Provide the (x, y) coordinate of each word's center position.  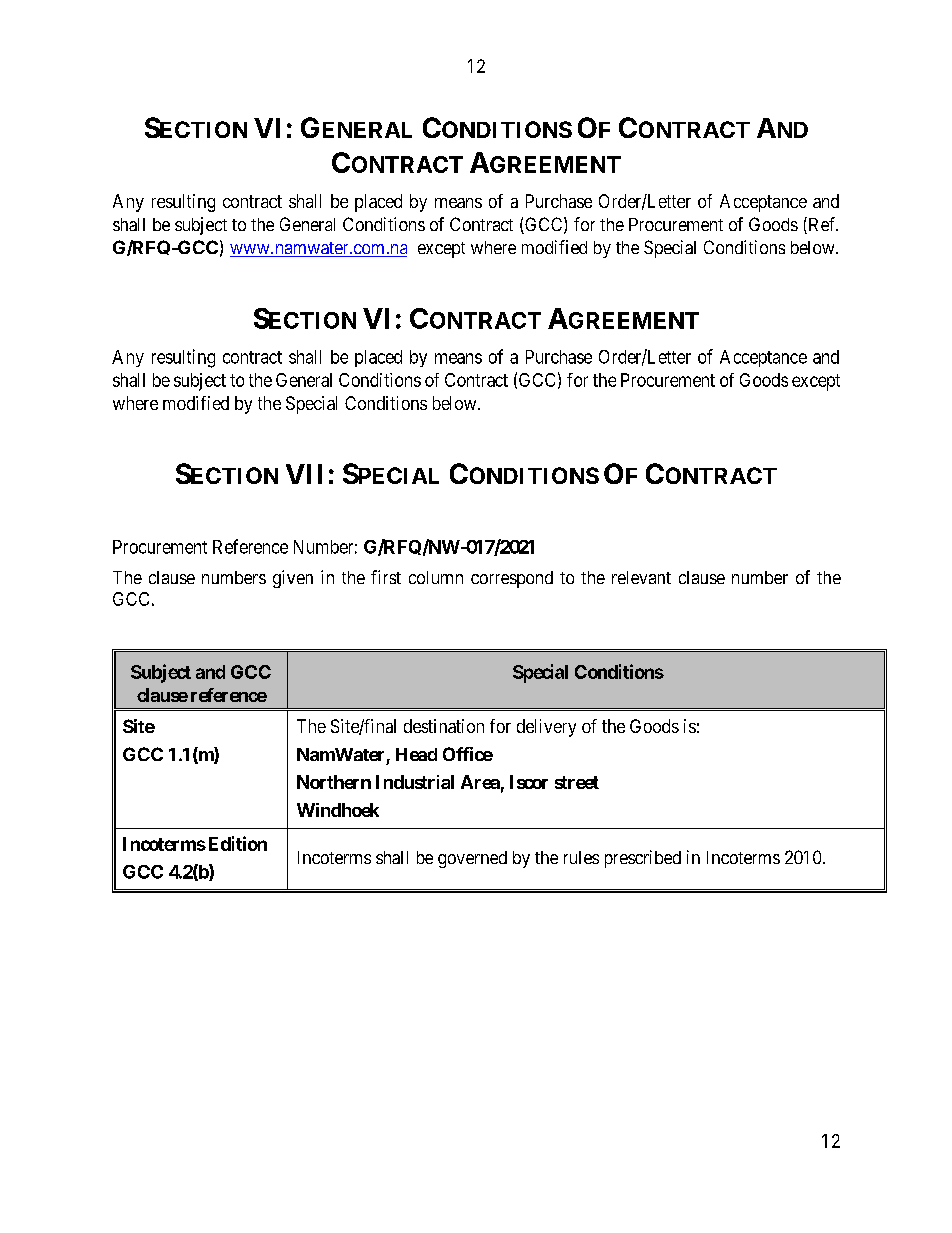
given (293, 579)
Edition (236, 843)
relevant (641, 577)
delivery (546, 728)
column (436, 577)
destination (444, 726)
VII (304, 474)
